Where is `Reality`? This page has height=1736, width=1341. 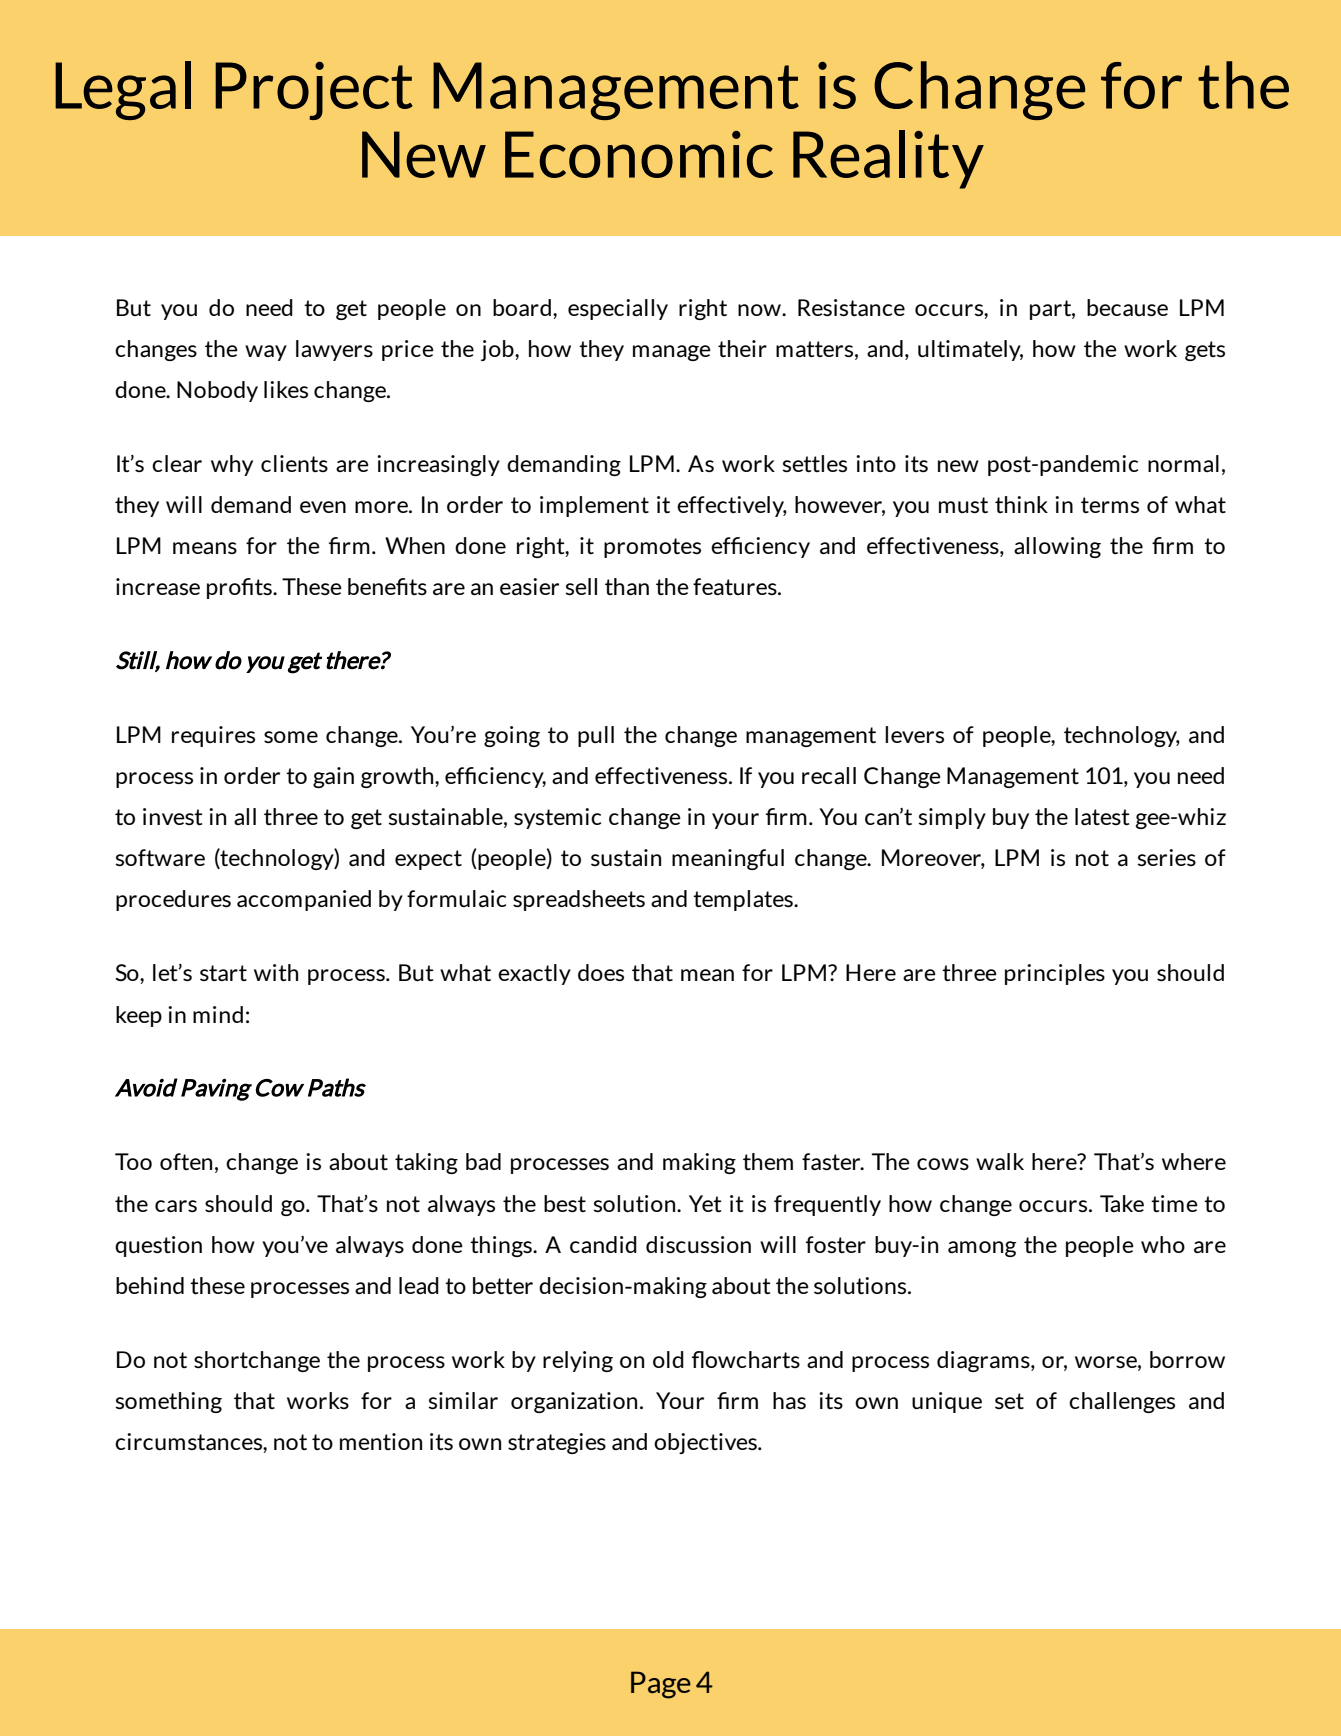 Reality is located at coordinates (888, 159).
